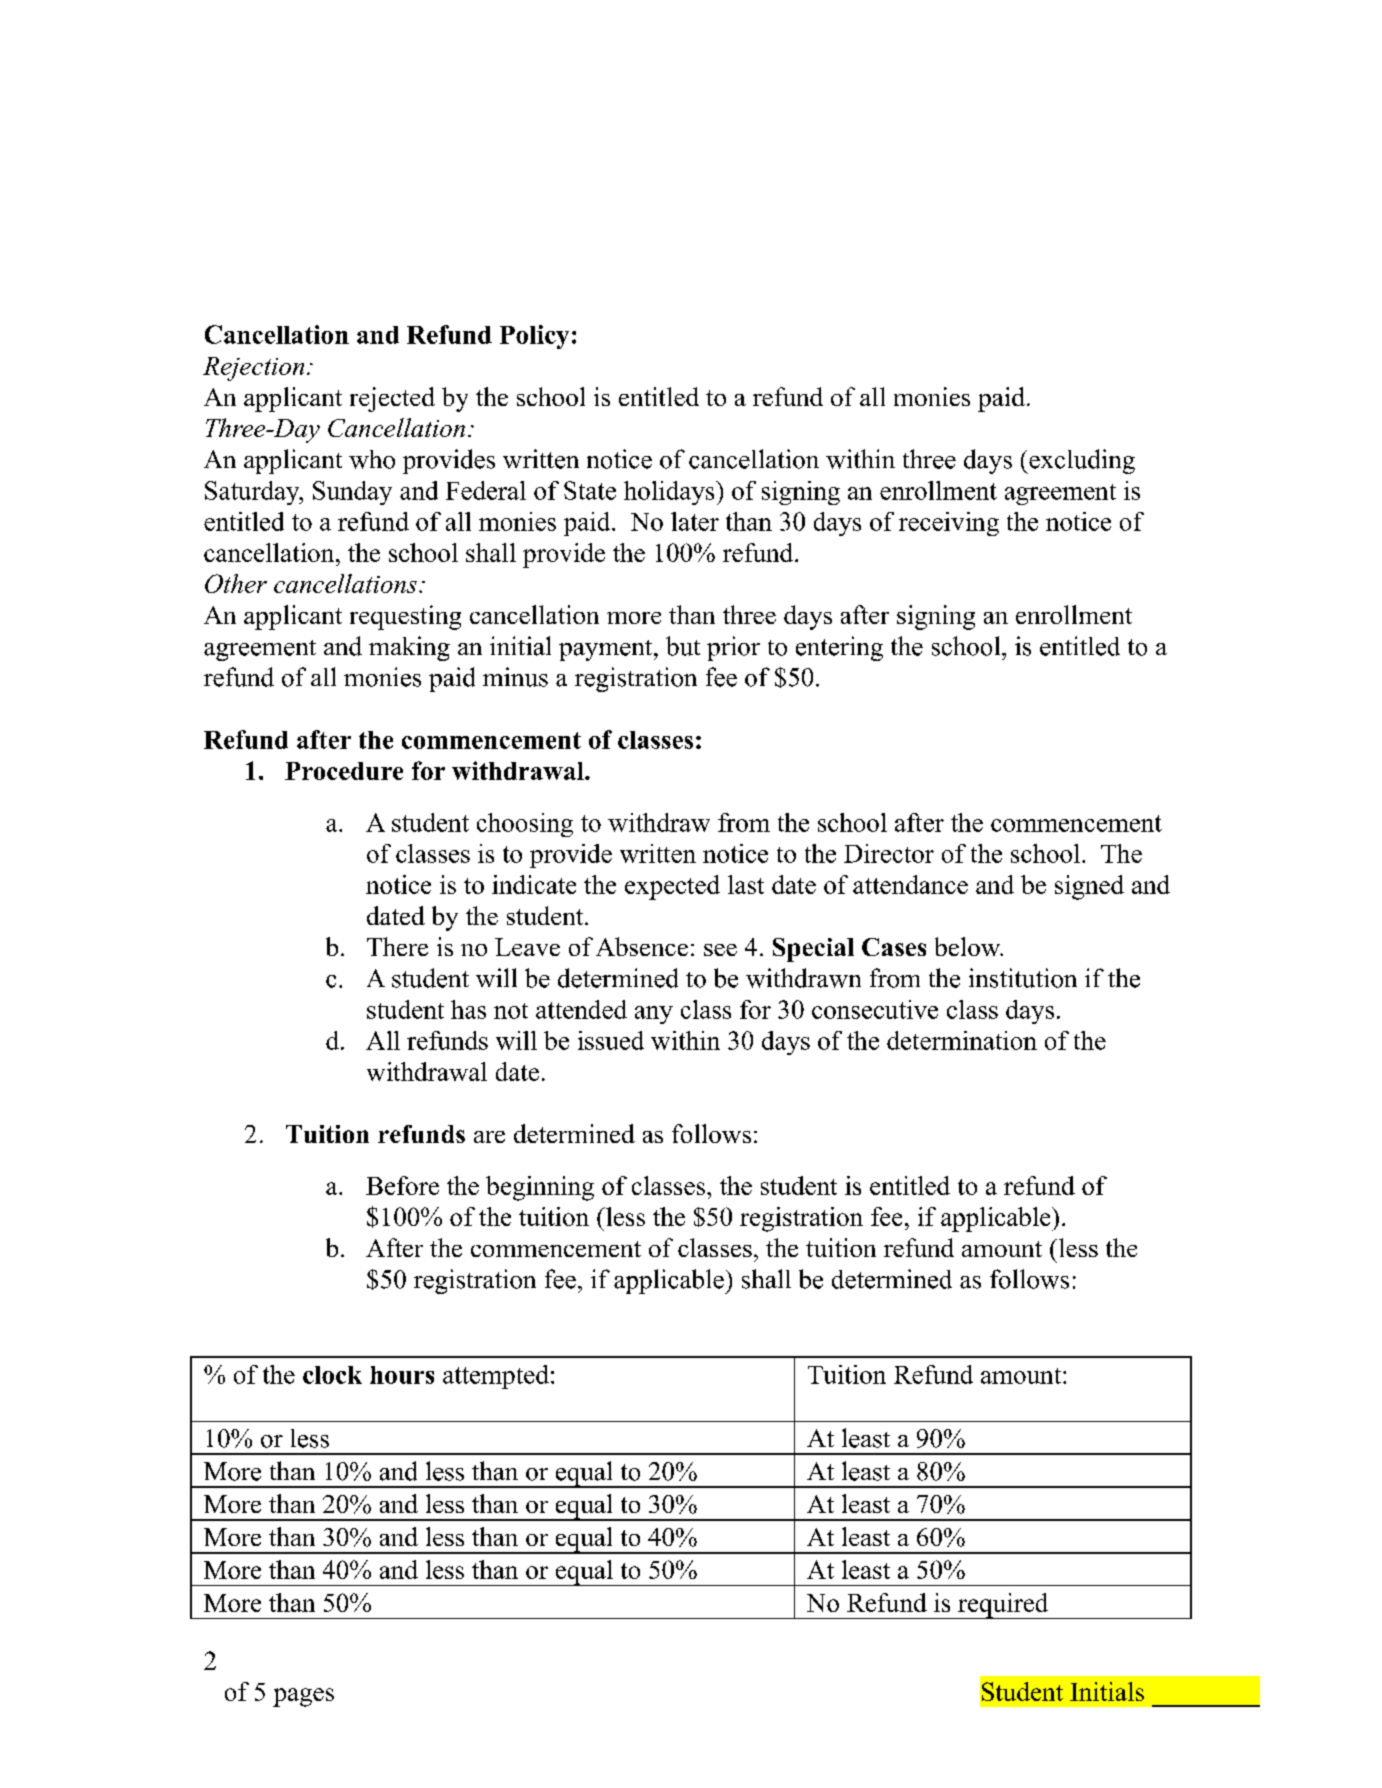  Describe the element at coordinates (839, 648) in the screenshot. I see `entering` at that location.
